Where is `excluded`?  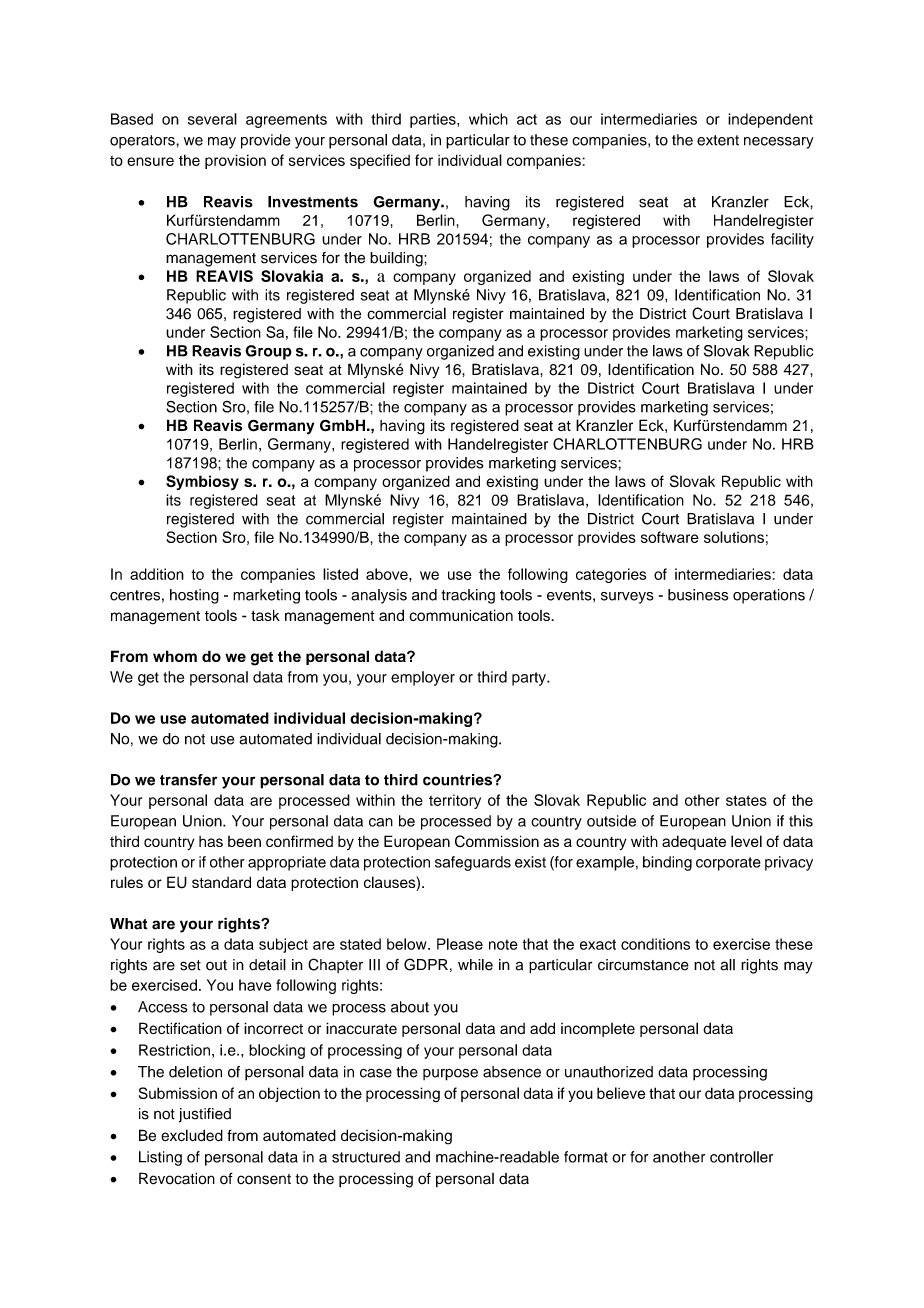 excluded is located at coordinates (192, 1135).
